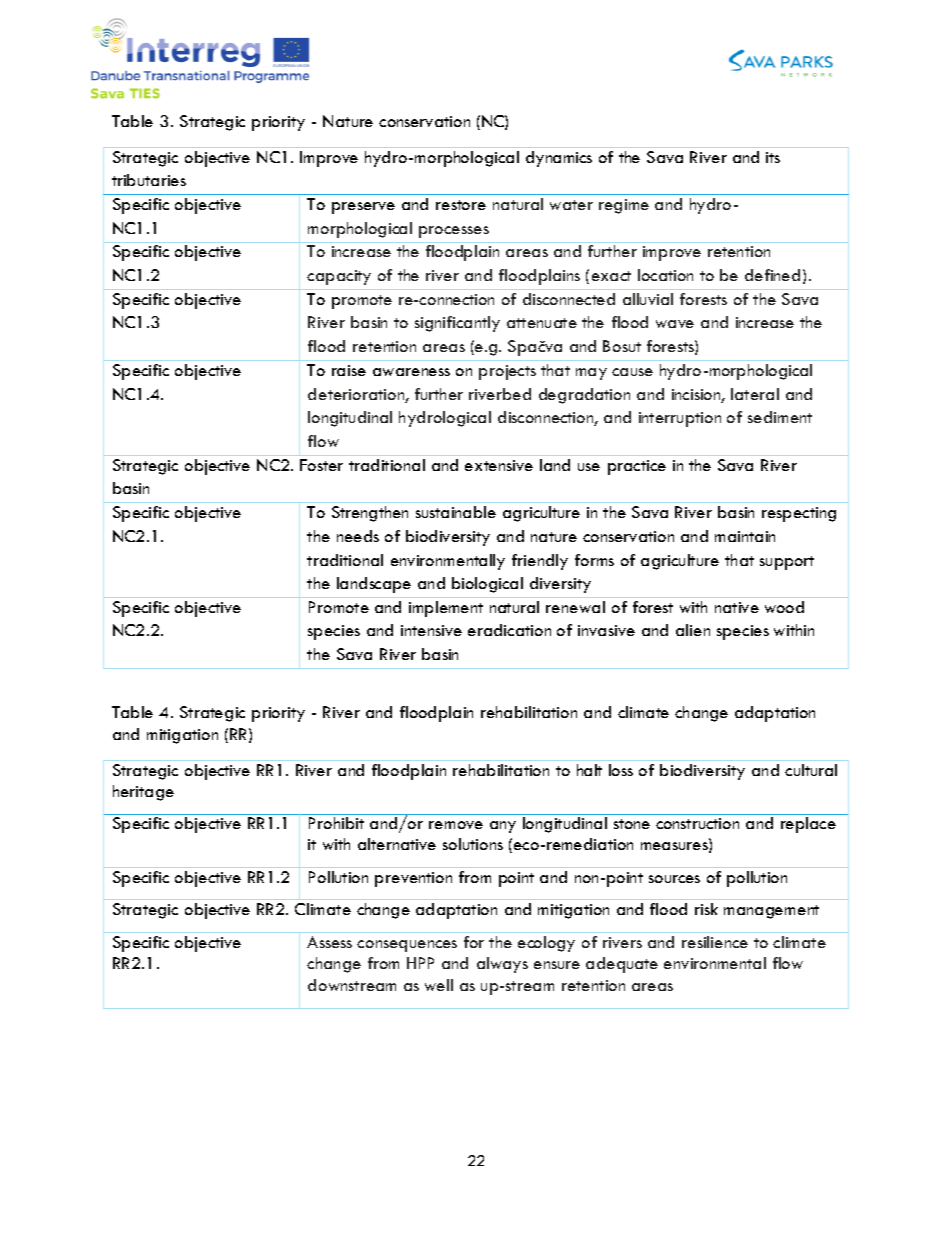  I want to click on needs, so click(358, 536).
